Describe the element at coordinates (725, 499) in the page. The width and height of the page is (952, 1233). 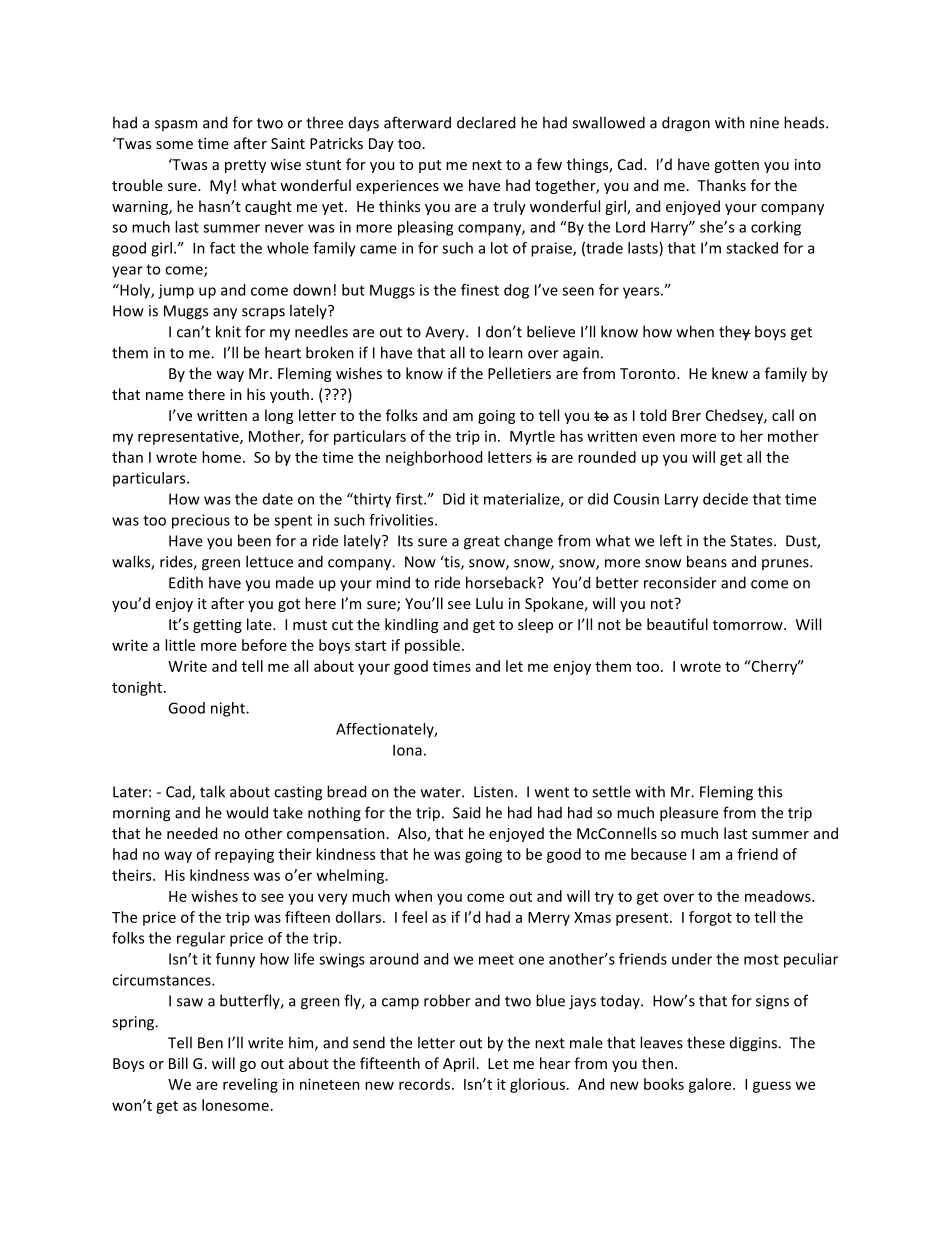
I see `decide` at that location.
